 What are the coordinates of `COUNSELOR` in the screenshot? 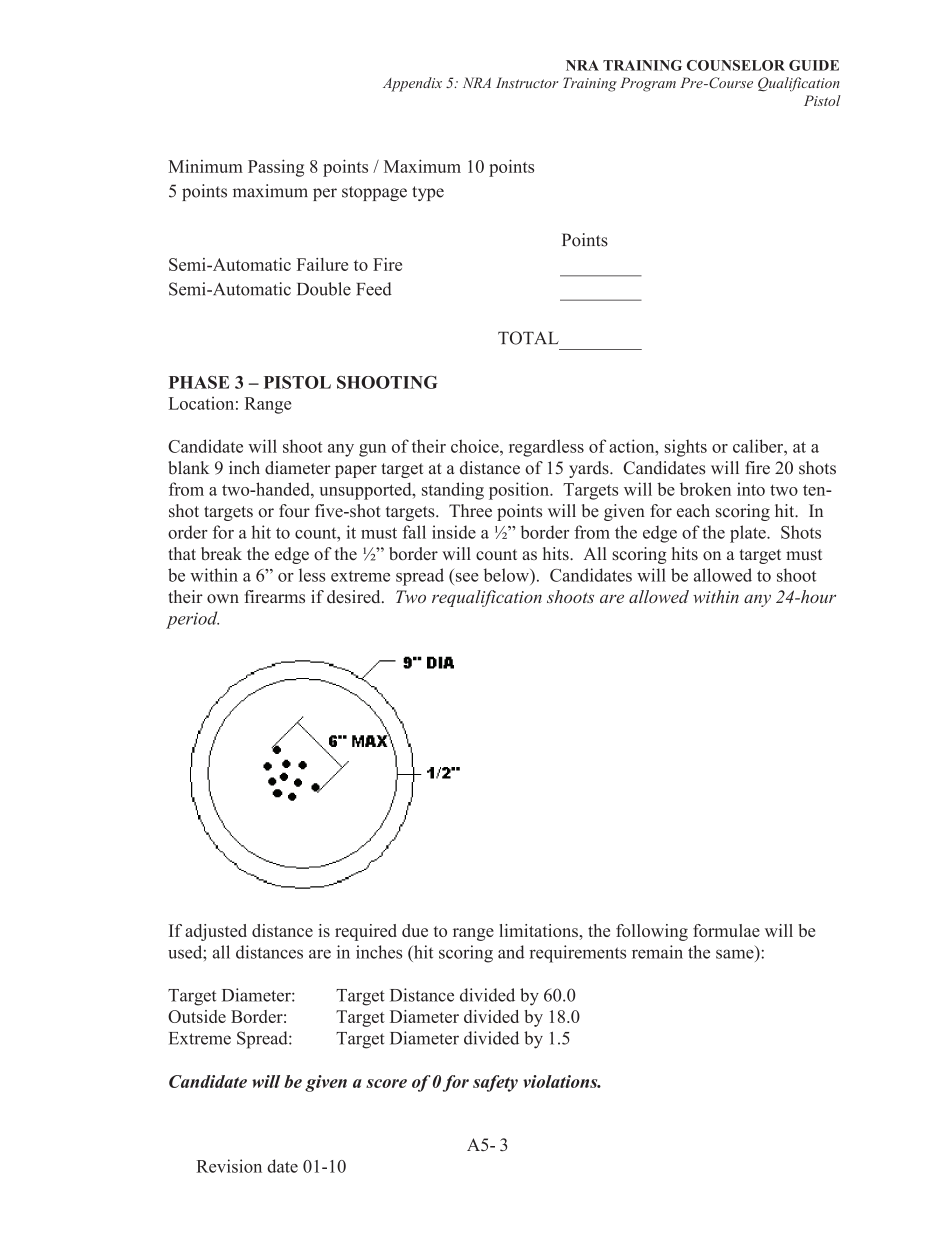 It's located at (736, 65).
